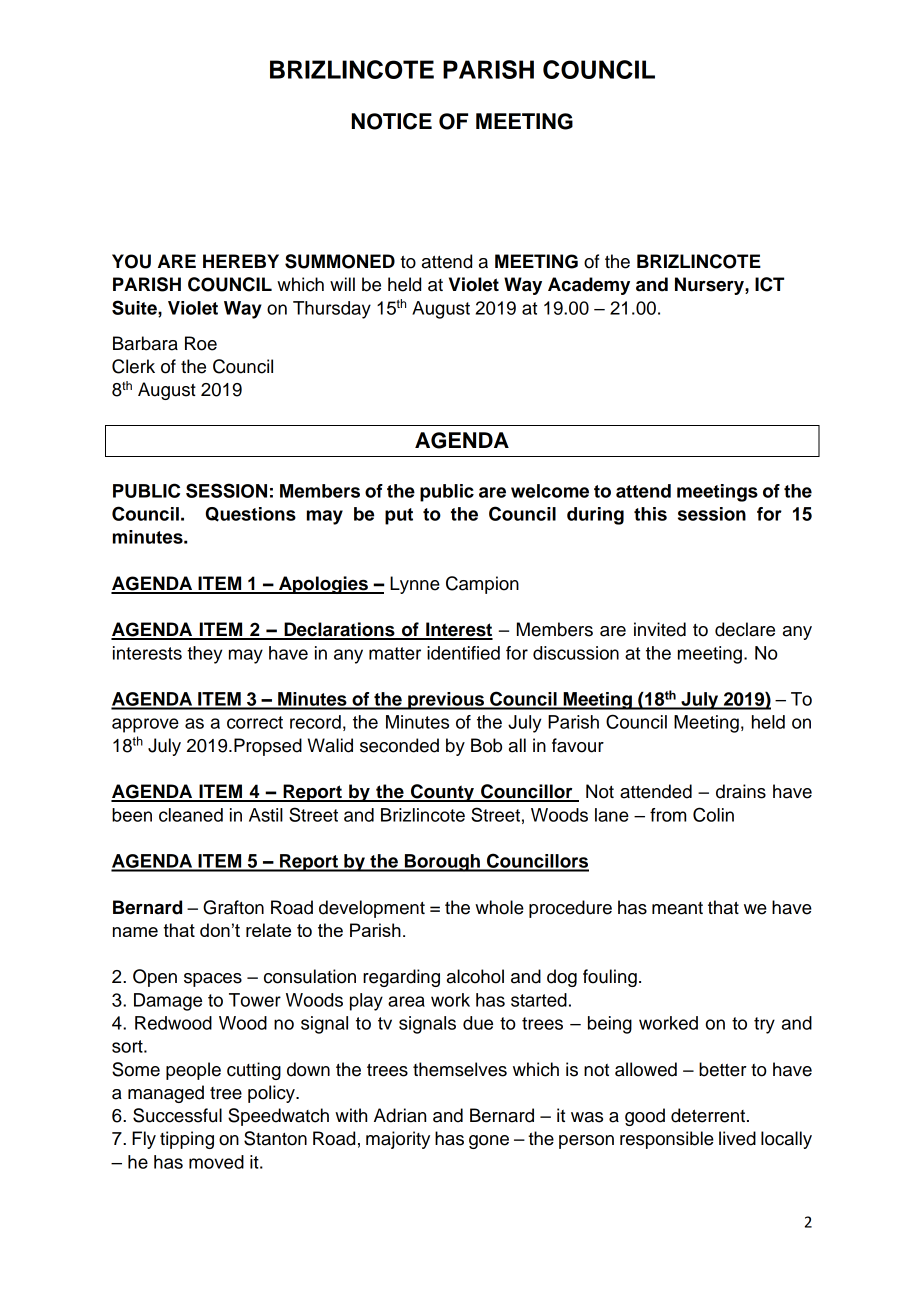 The height and width of the document is (1308, 924). What do you see at coordinates (187, 1140) in the document?
I see `tipping` at bounding box center [187, 1140].
